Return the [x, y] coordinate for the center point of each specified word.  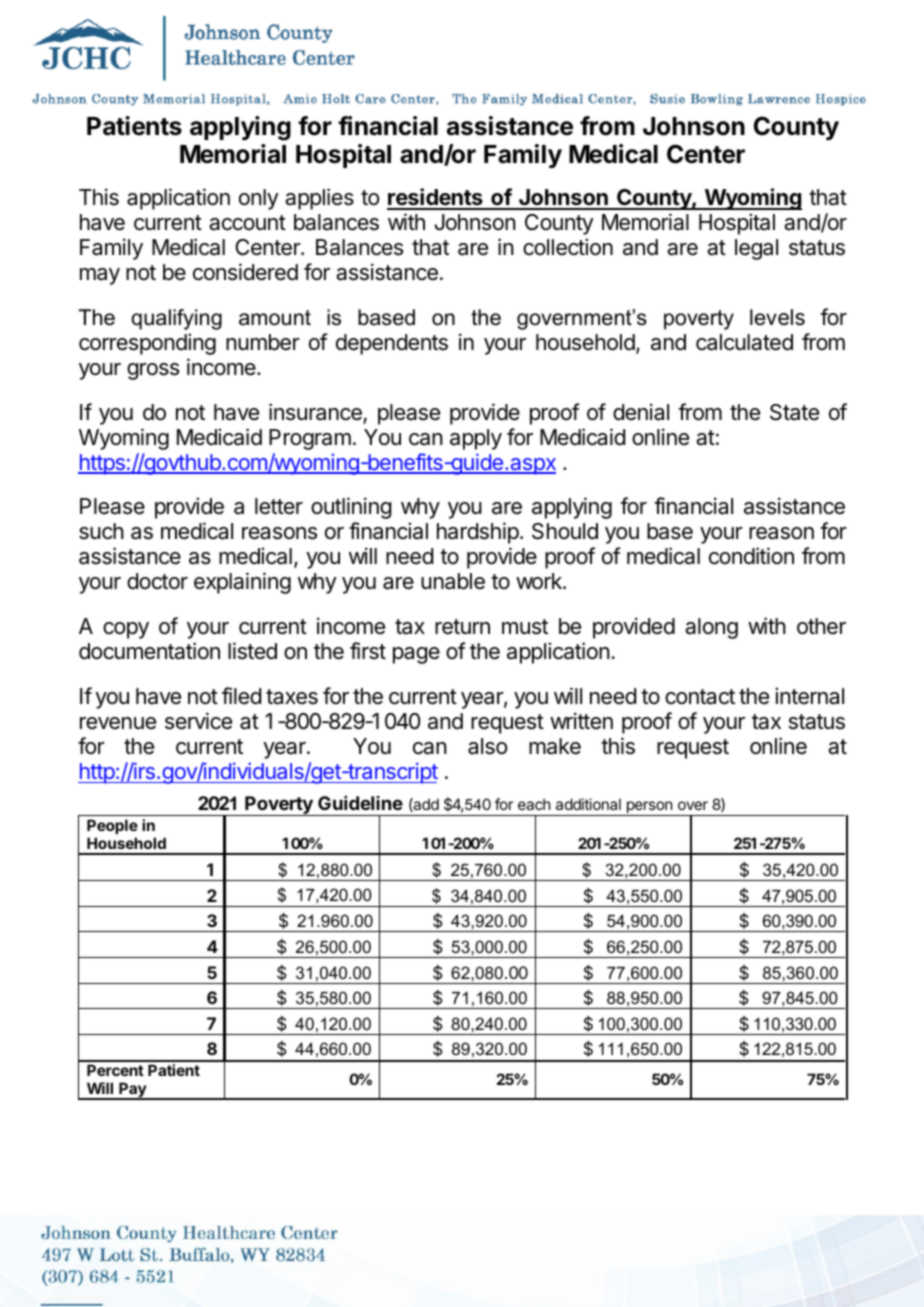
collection [568, 247]
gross [153, 371]
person [649, 808]
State [794, 412]
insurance [315, 412]
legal [756, 249]
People [112, 828]
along [711, 628]
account [247, 223]
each [534, 804]
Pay [132, 1091]
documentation [149, 651]
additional [588, 804]
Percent [115, 1070]
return [462, 627]
